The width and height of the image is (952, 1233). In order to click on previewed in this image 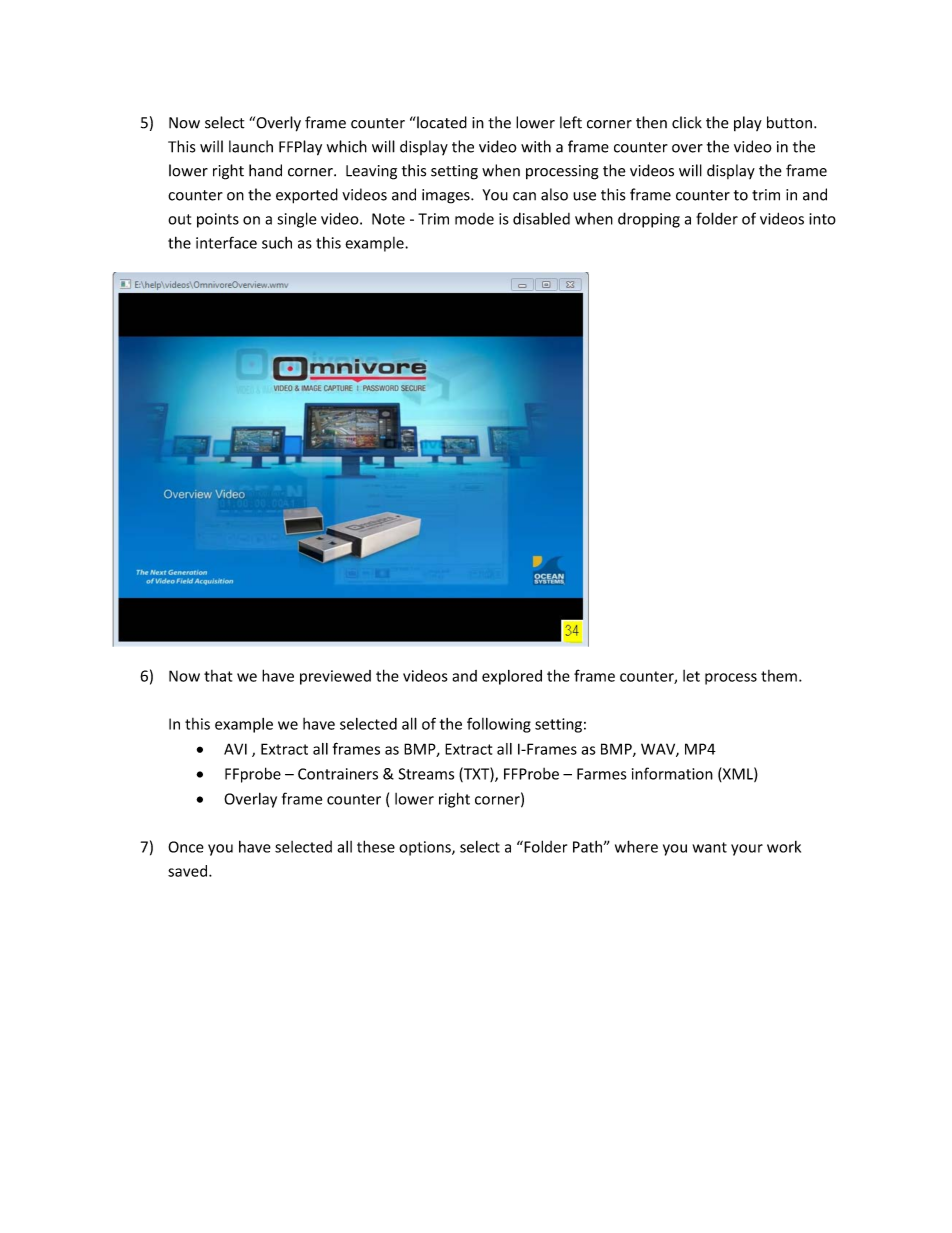, I will do `click(335, 677)`.
